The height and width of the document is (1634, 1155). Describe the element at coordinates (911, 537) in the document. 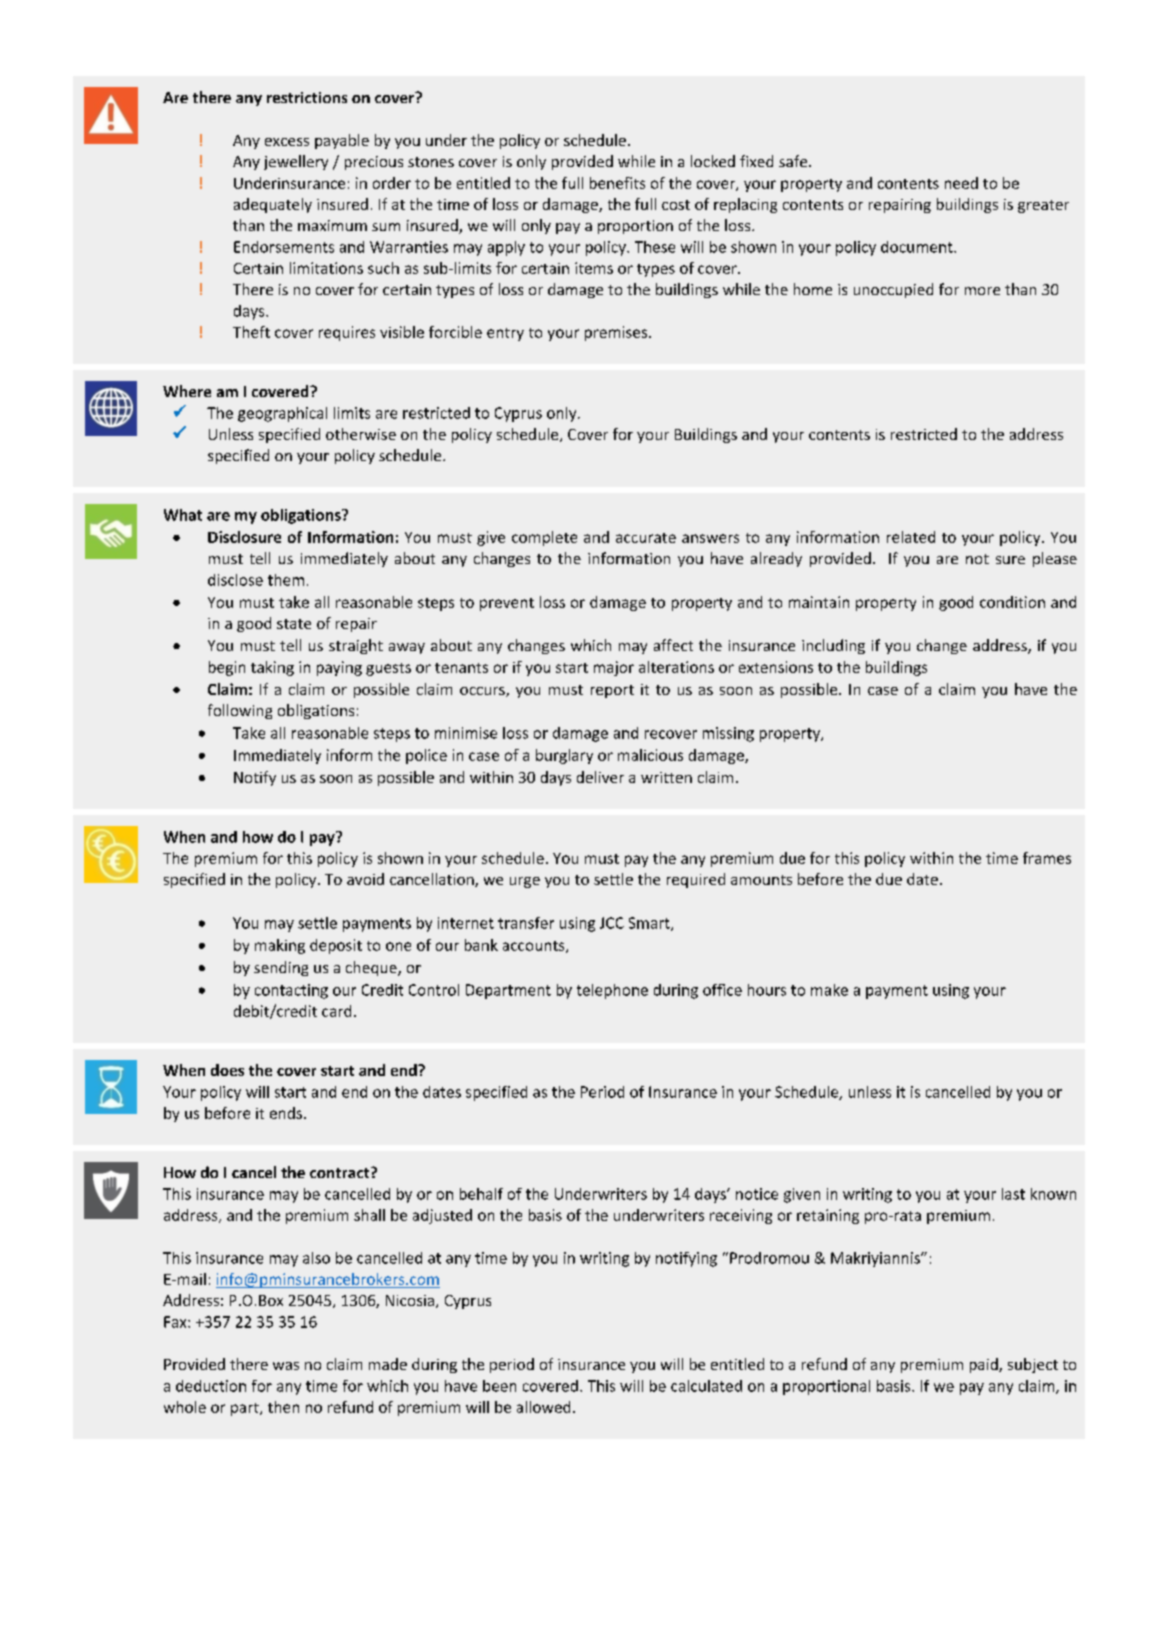

I see `related` at that location.
